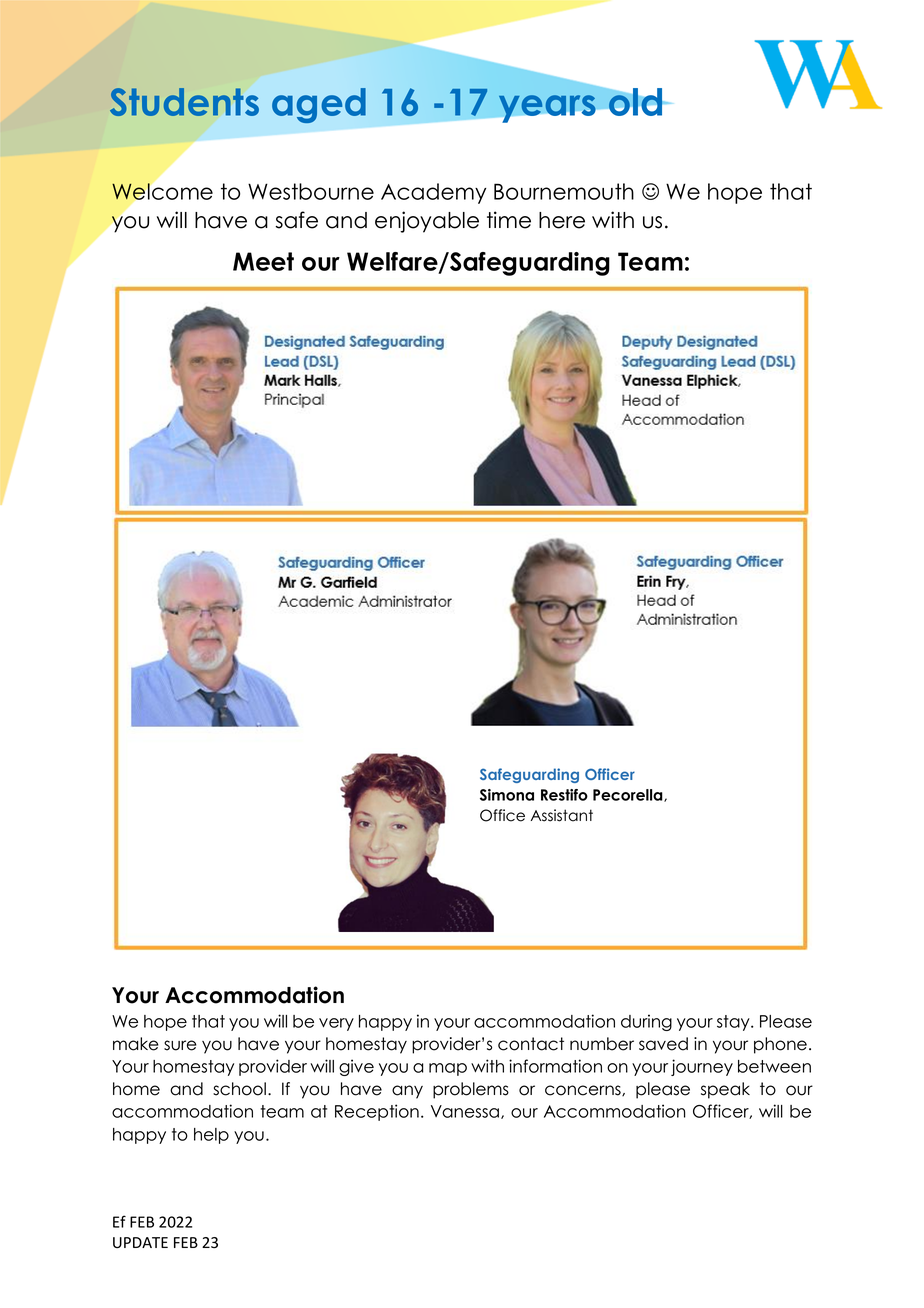  Describe the element at coordinates (184, 102) in the screenshot. I see `Students` at that location.
